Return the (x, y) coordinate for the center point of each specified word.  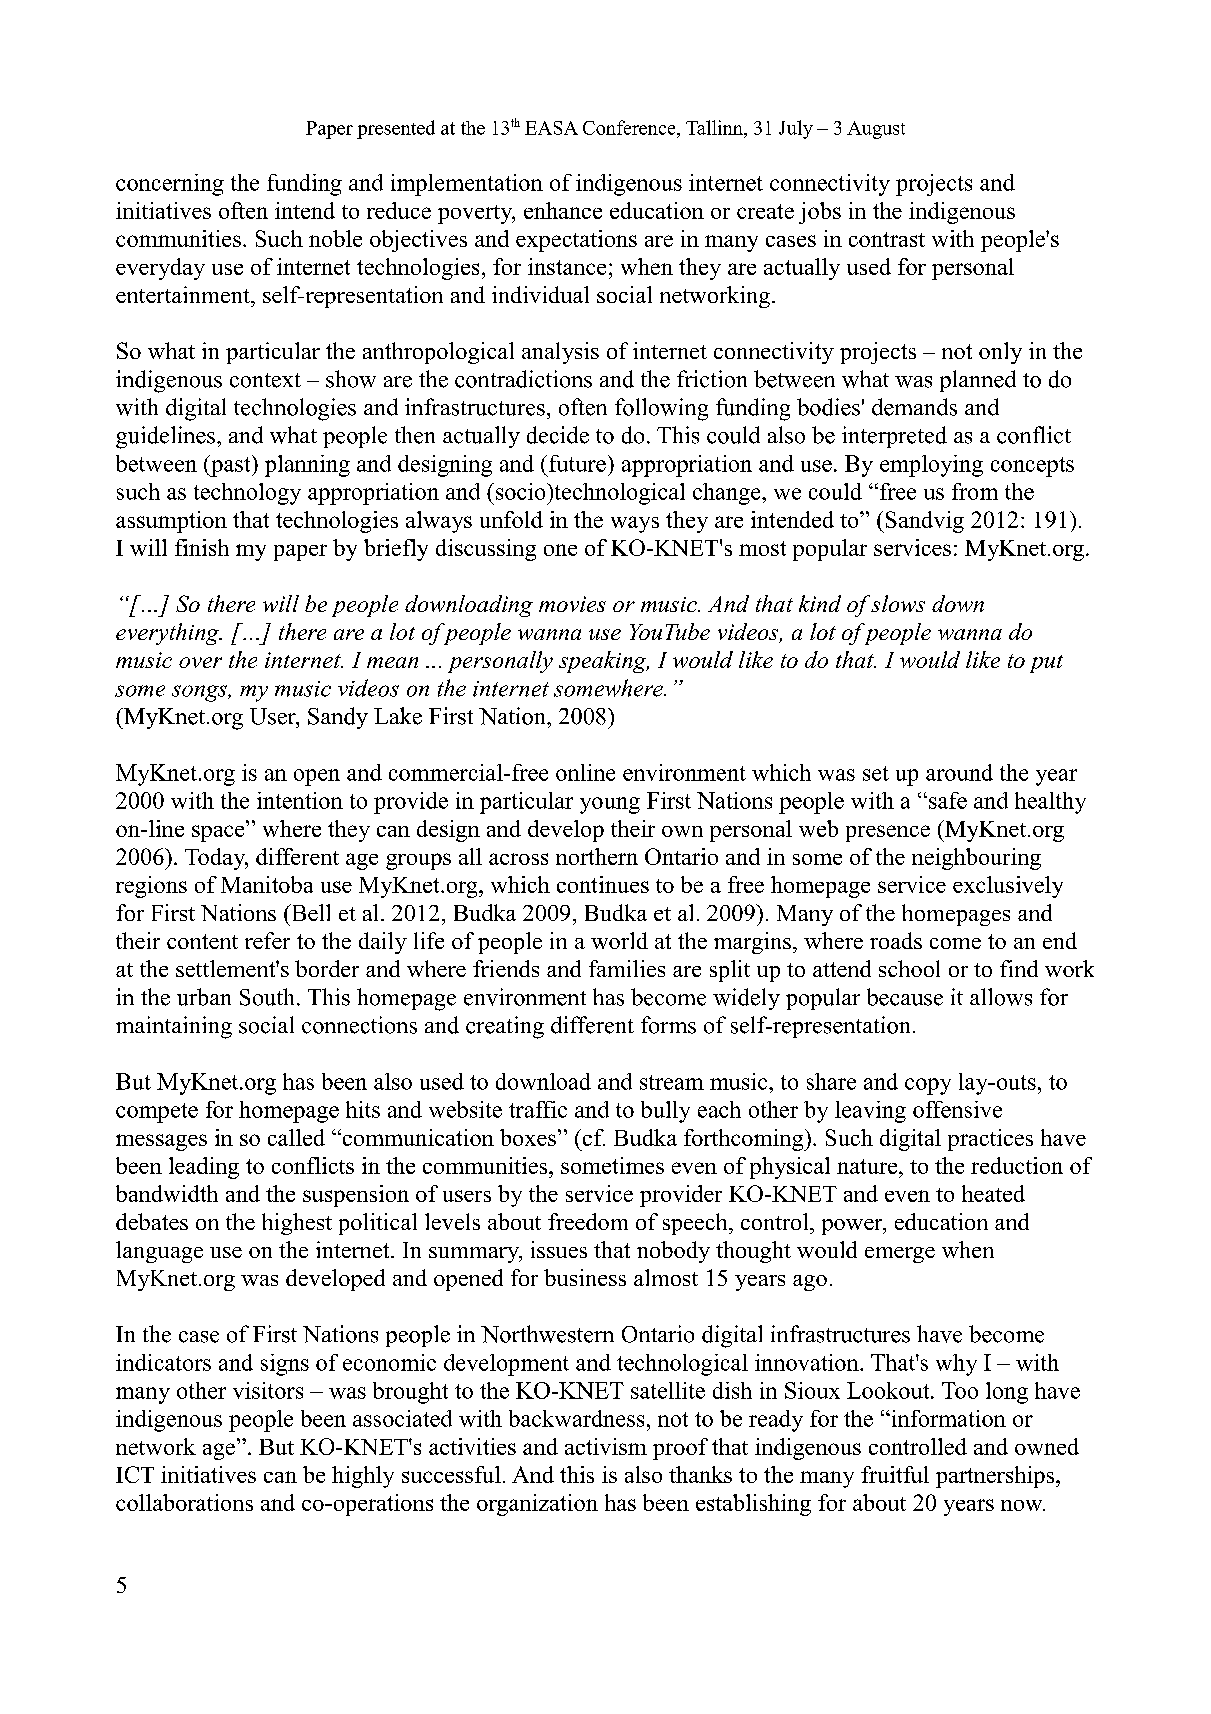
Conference (630, 127)
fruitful (895, 1474)
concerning (170, 185)
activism (606, 1446)
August (876, 130)
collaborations (184, 1502)
